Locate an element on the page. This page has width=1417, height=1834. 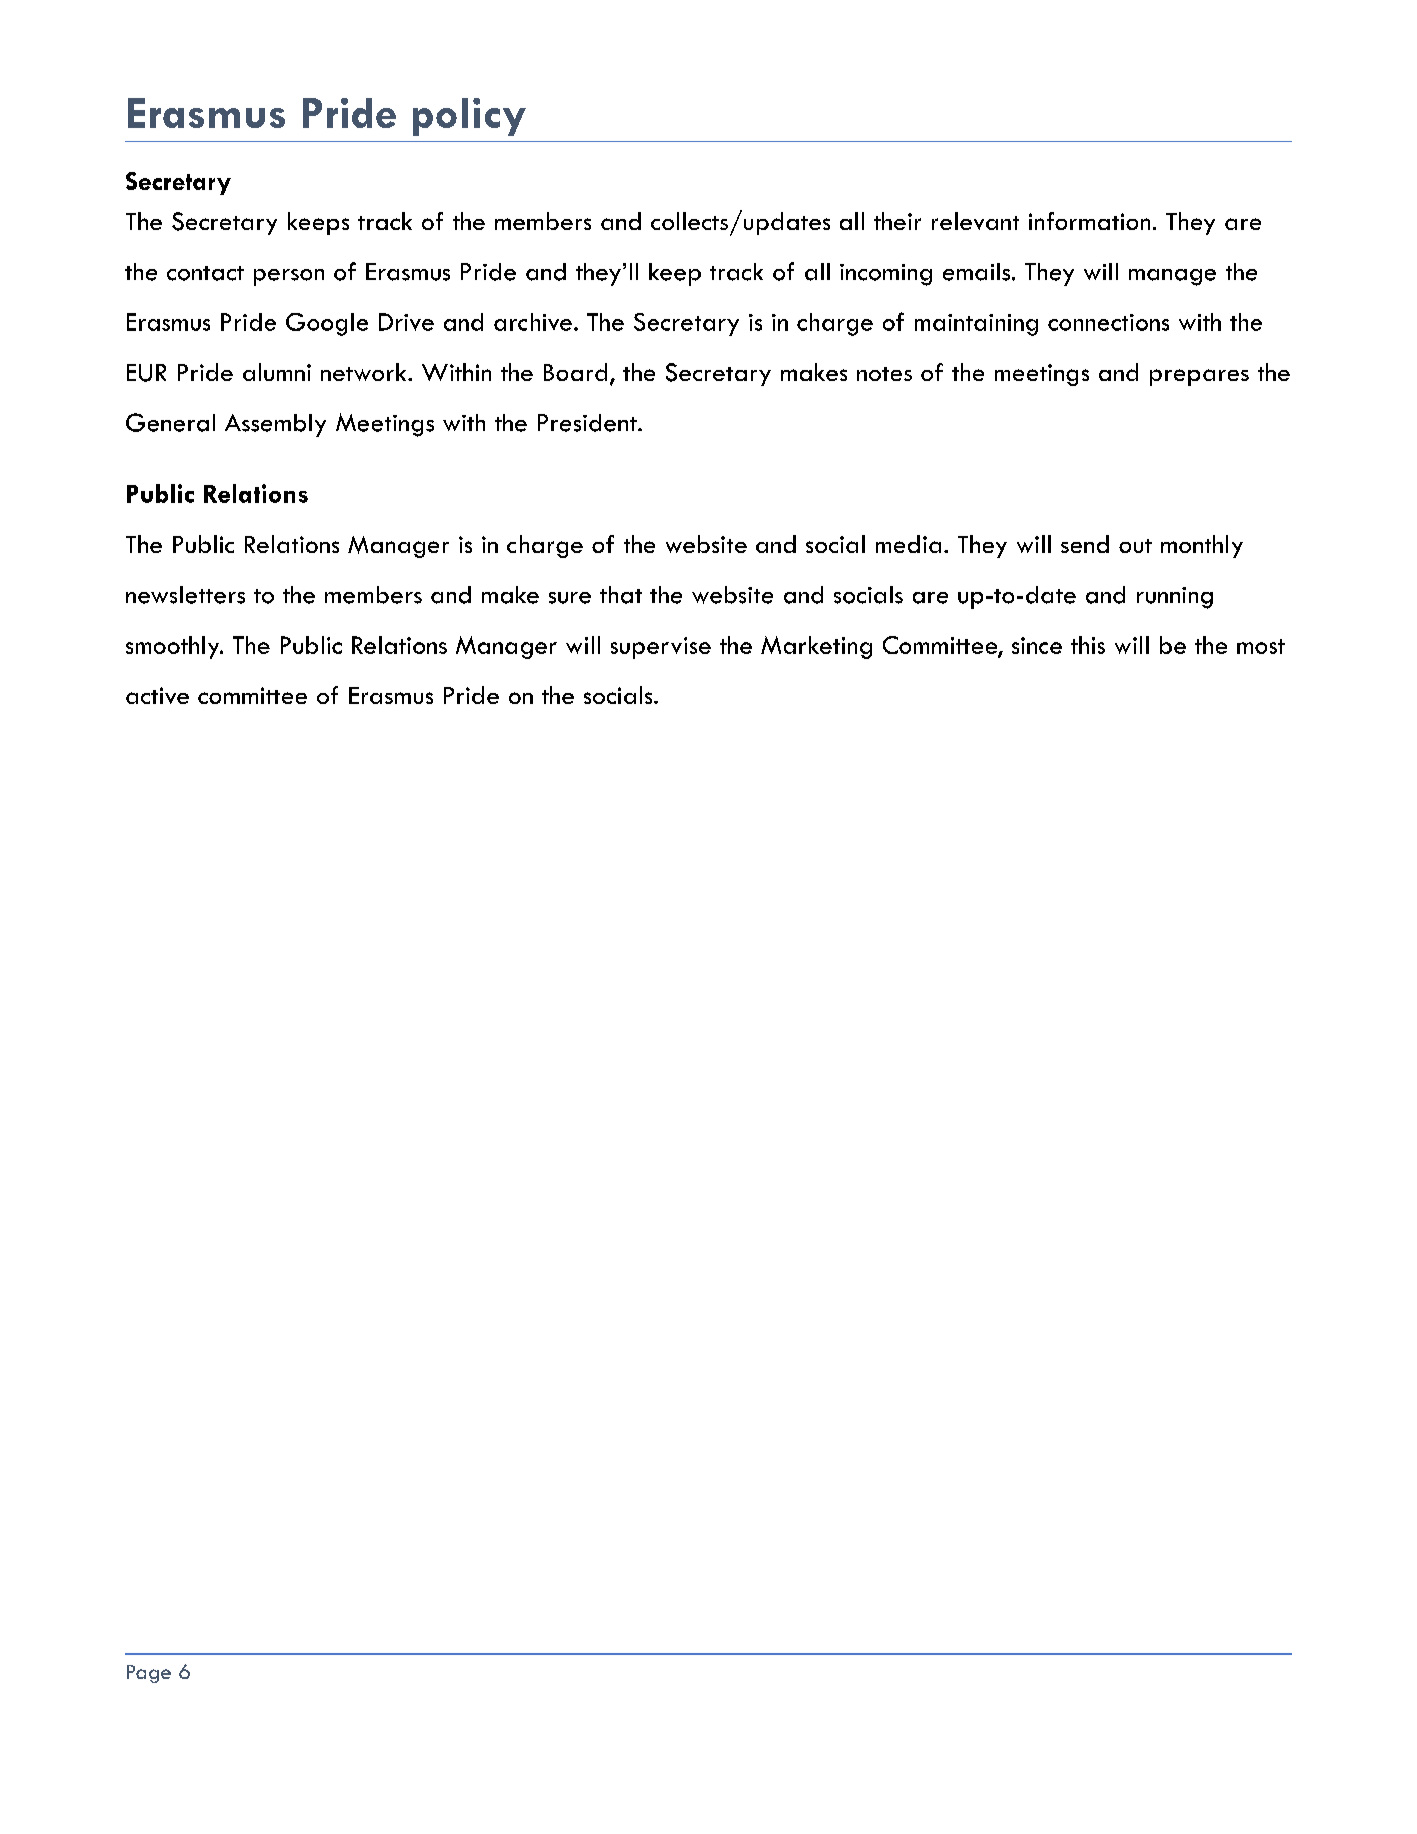
active is located at coordinates (157, 695).
